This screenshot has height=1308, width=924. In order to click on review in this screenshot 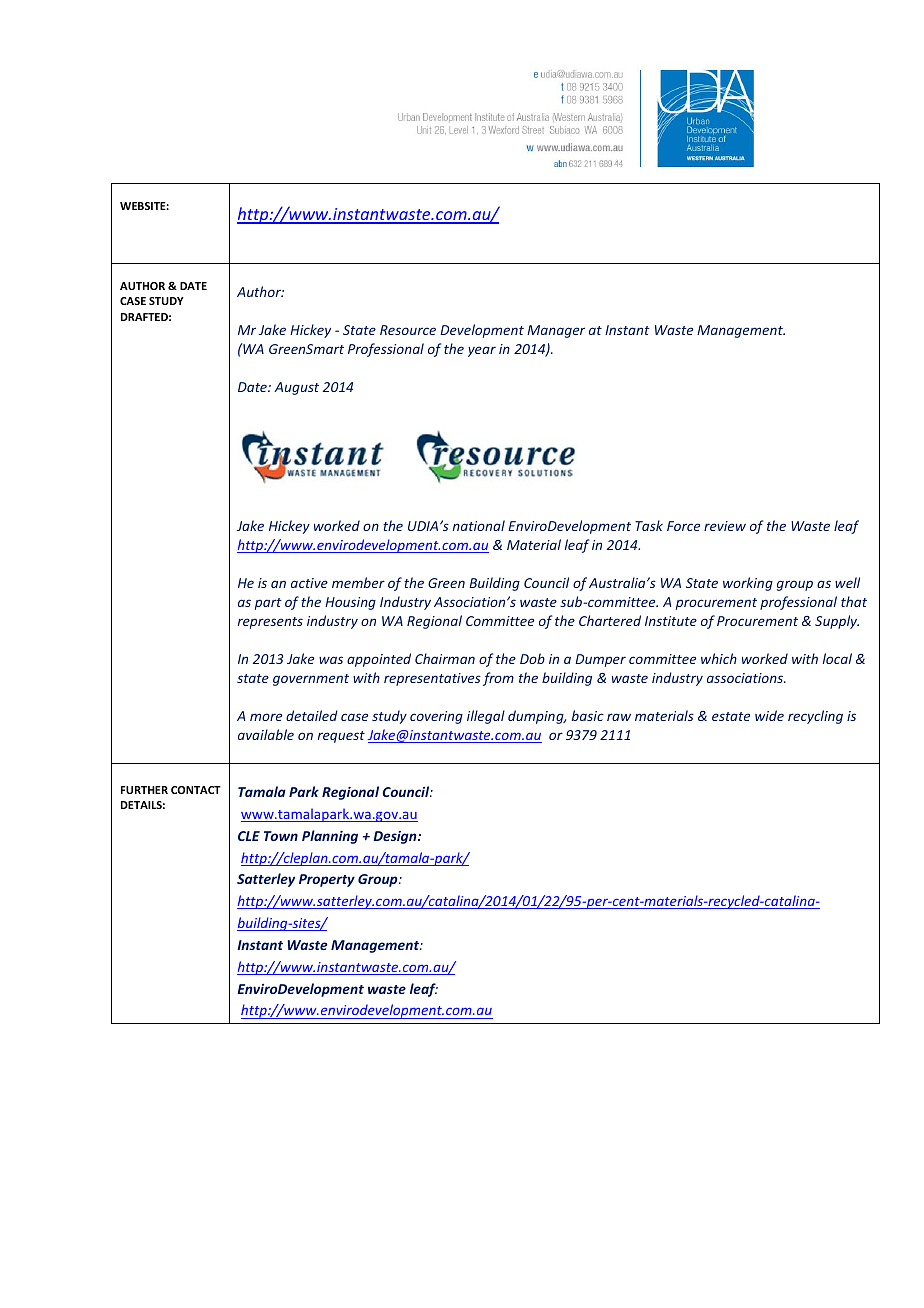, I will do `click(725, 526)`.
